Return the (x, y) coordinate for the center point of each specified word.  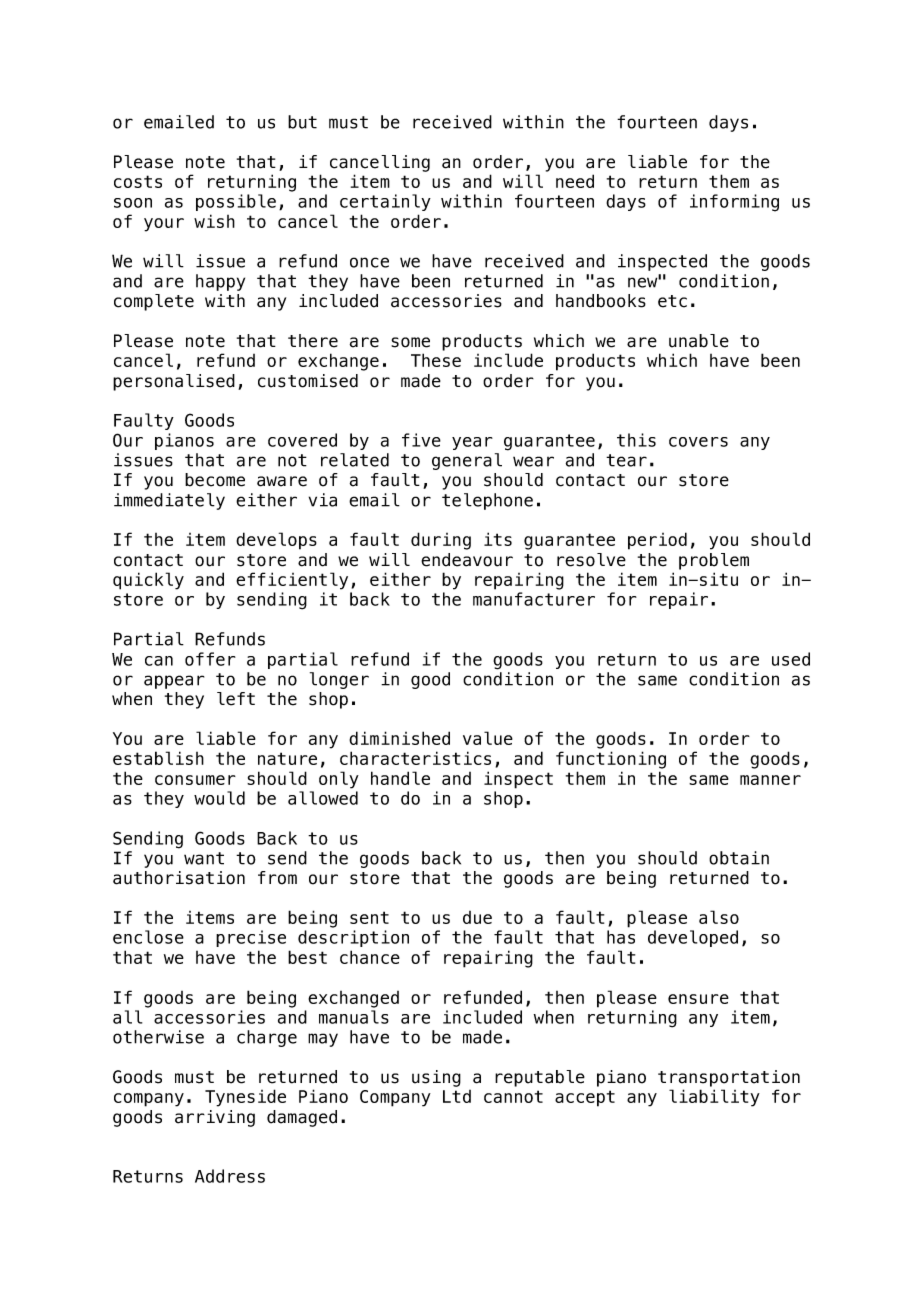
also (719, 917)
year (472, 443)
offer (210, 659)
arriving (215, 1118)
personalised (174, 382)
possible (236, 202)
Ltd (457, 1096)
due (477, 917)
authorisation (179, 878)
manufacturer (534, 599)
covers (698, 442)
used (791, 659)
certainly (385, 202)
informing (734, 203)
